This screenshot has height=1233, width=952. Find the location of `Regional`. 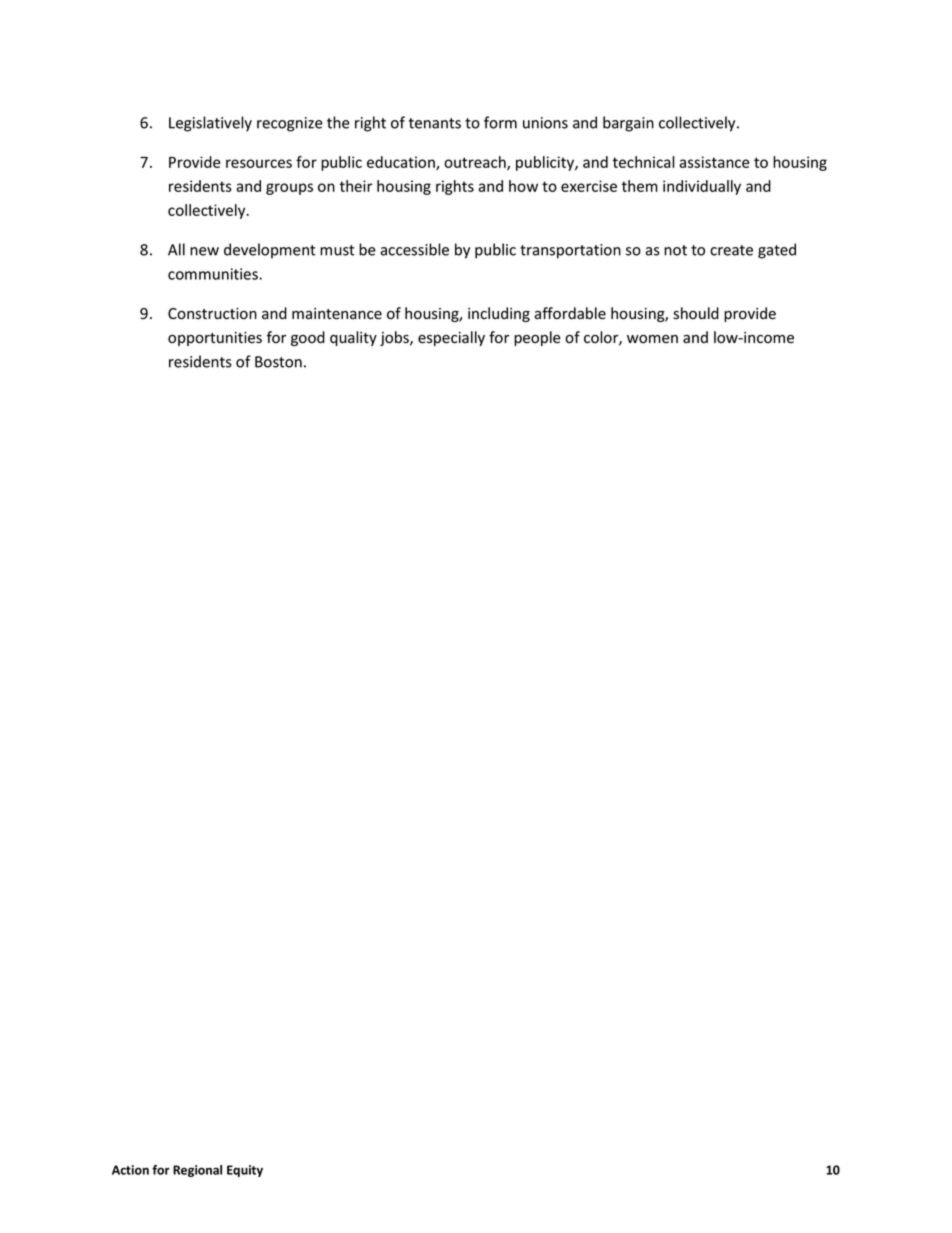

Regional is located at coordinates (197, 1171).
